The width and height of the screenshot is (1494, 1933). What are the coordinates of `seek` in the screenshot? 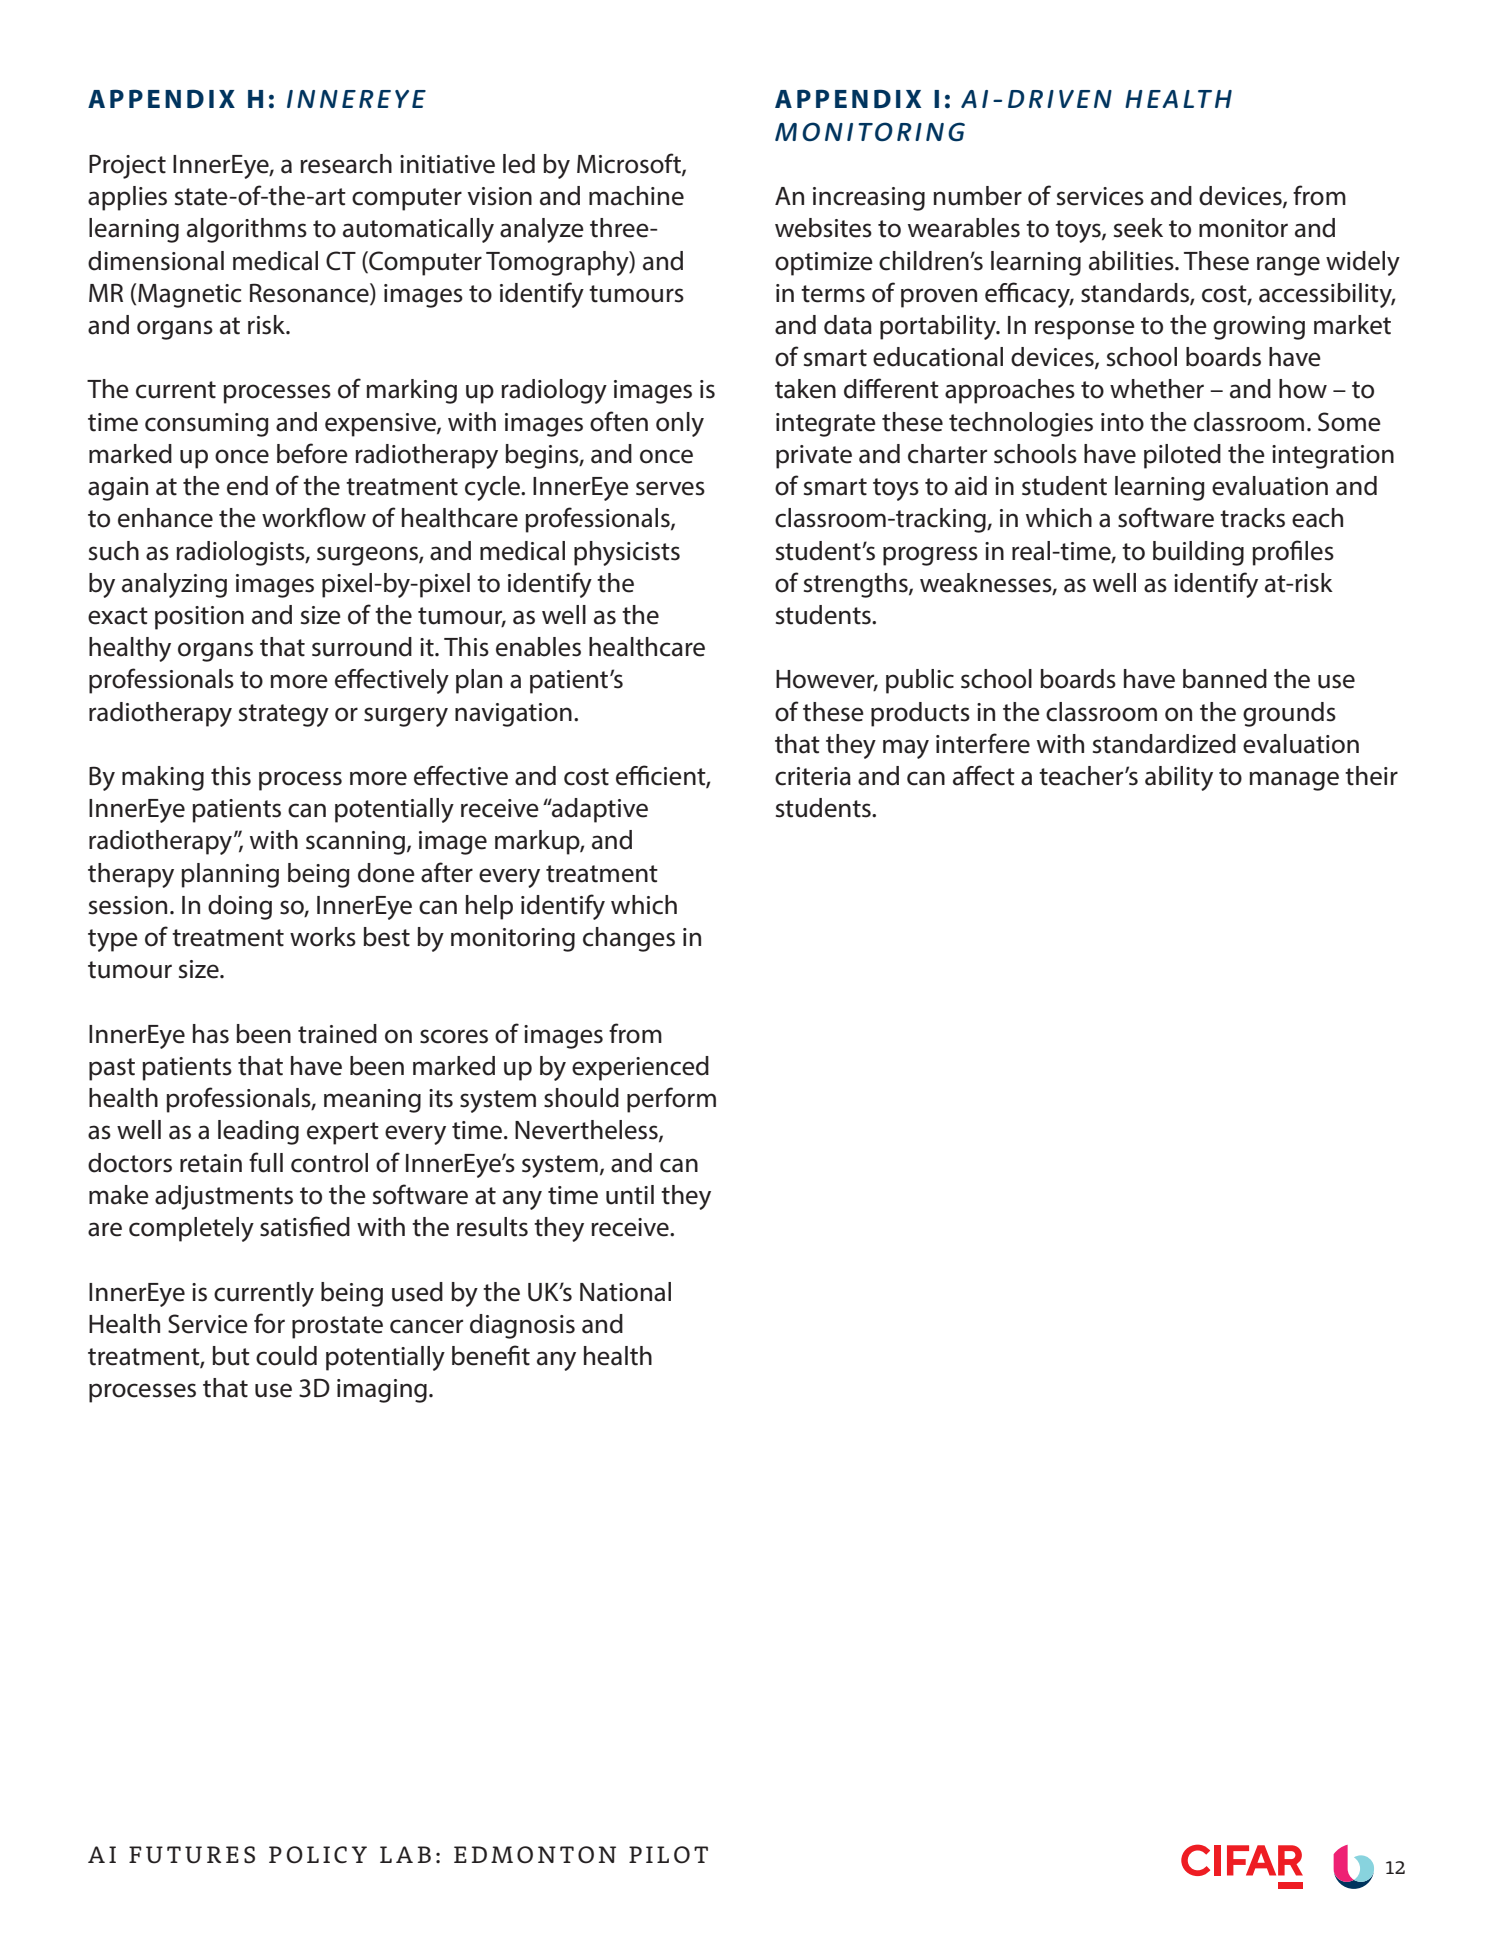 It's located at (1138, 228).
